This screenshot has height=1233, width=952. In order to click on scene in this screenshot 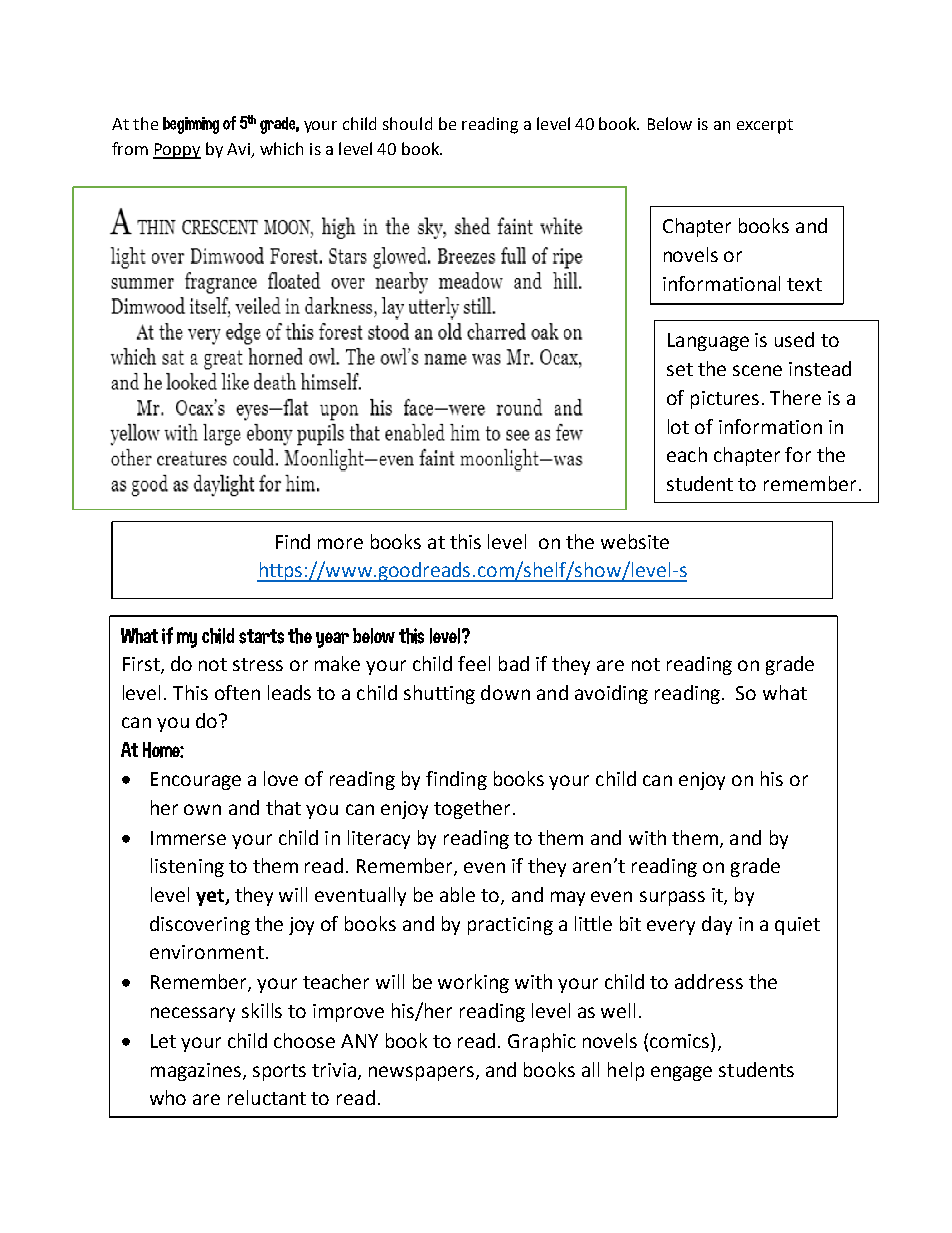, I will do `click(757, 370)`.
